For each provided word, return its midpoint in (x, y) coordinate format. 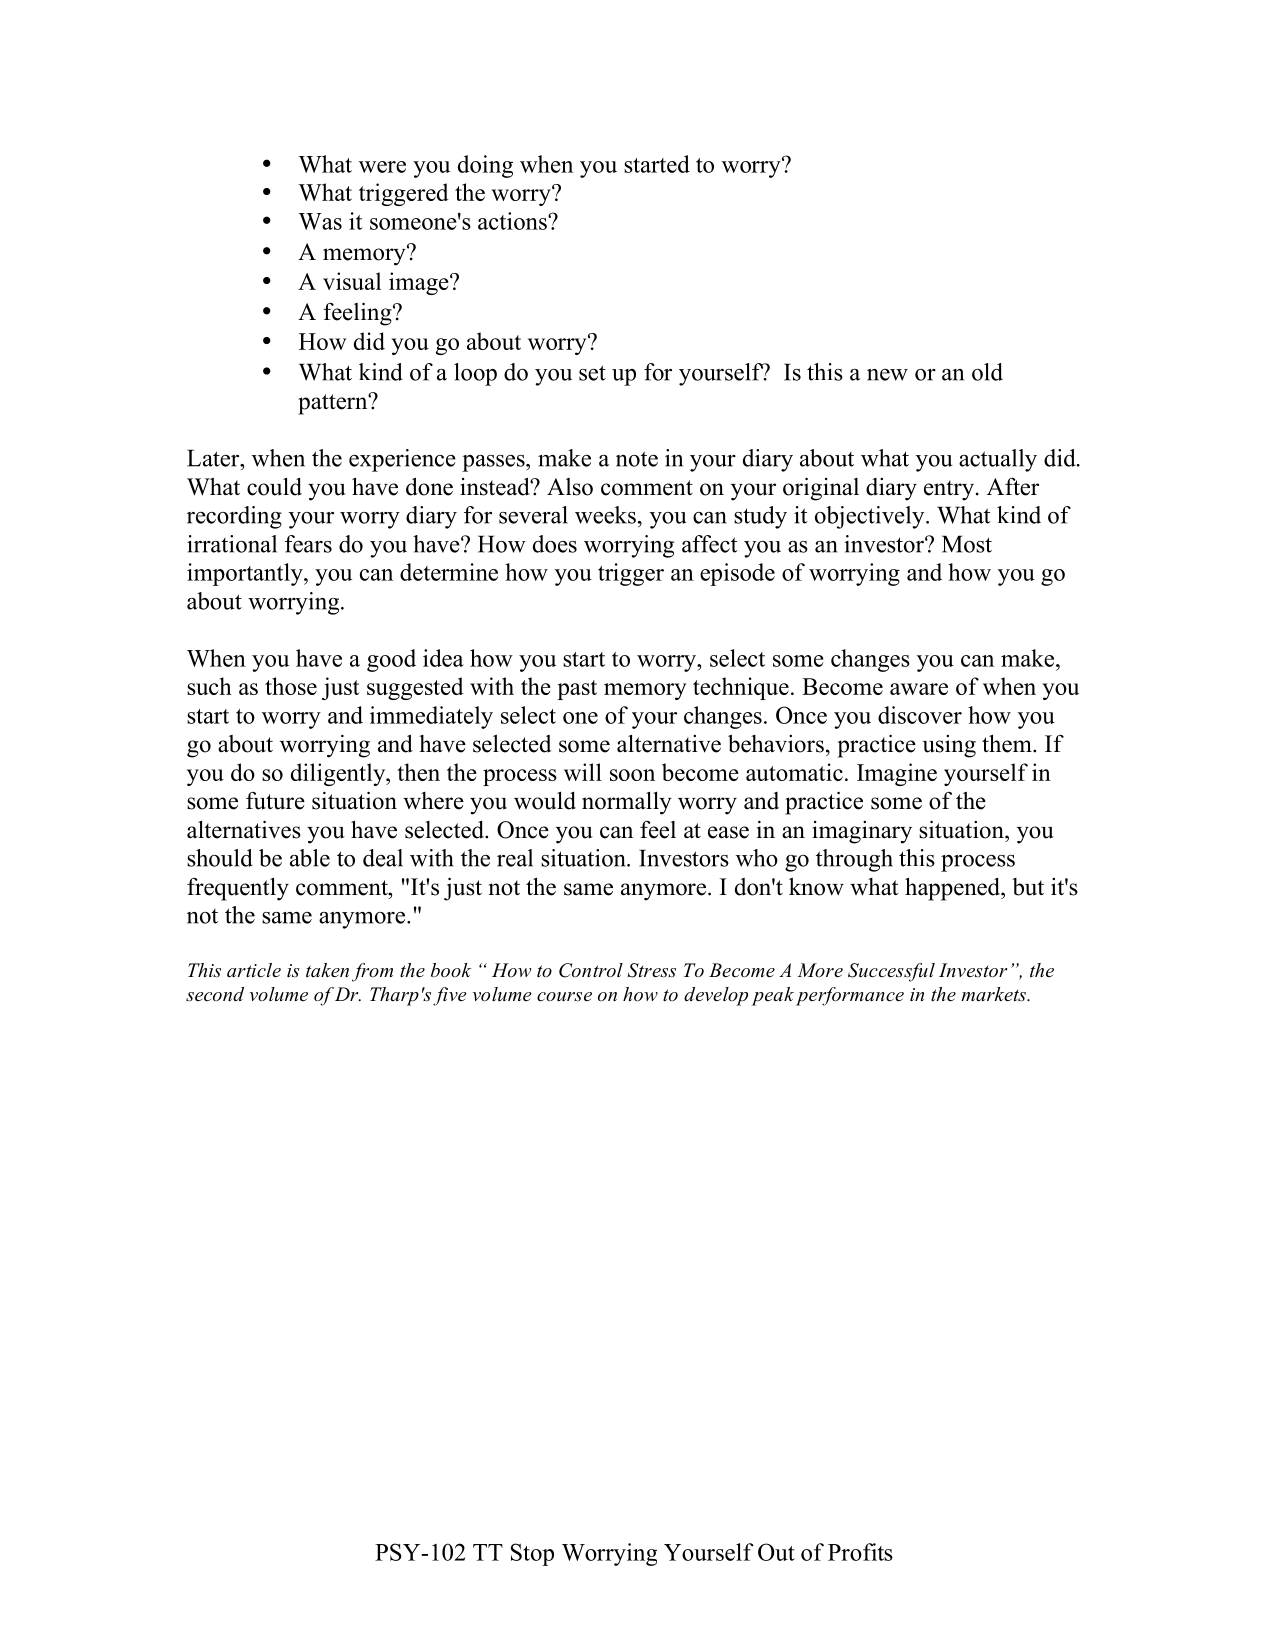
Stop (532, 1554)
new (887, 375)
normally (627, 803)
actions (513, 221)
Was (320, 221)
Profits (860, 1552)
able (310, 858)
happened (953, 889)
